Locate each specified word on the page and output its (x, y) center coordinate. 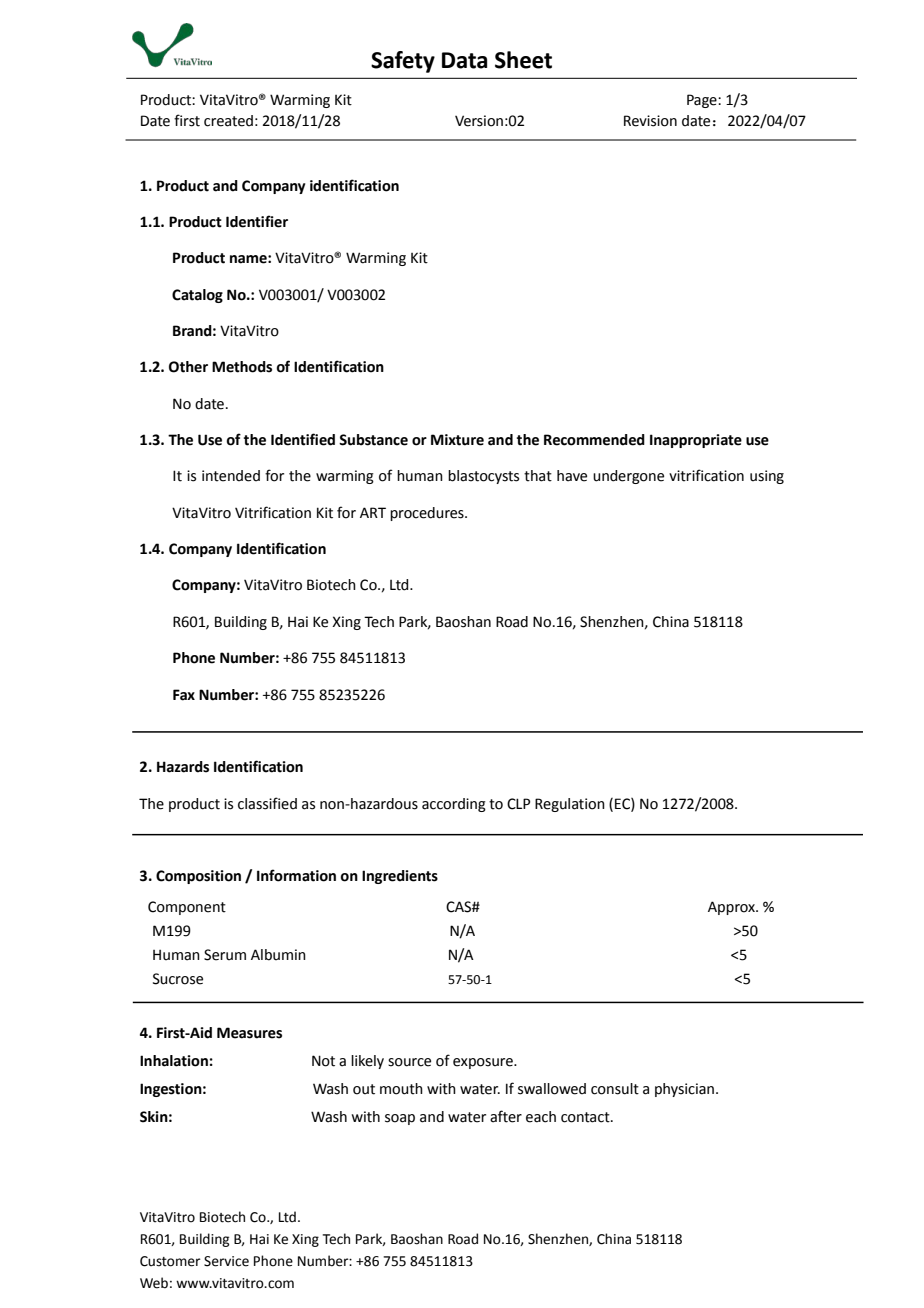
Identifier (257, 221)
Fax (184, 695)
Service (226, 1261)
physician (684, 1090)
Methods (242, 367)
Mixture (457, 440)
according (454, 805)
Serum (225, 955)
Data (464, 60)
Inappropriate (696, 441)
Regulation (570, 805)
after (506, 1116)
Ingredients (400, 877)
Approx (732, 908)
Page (703, 101)
